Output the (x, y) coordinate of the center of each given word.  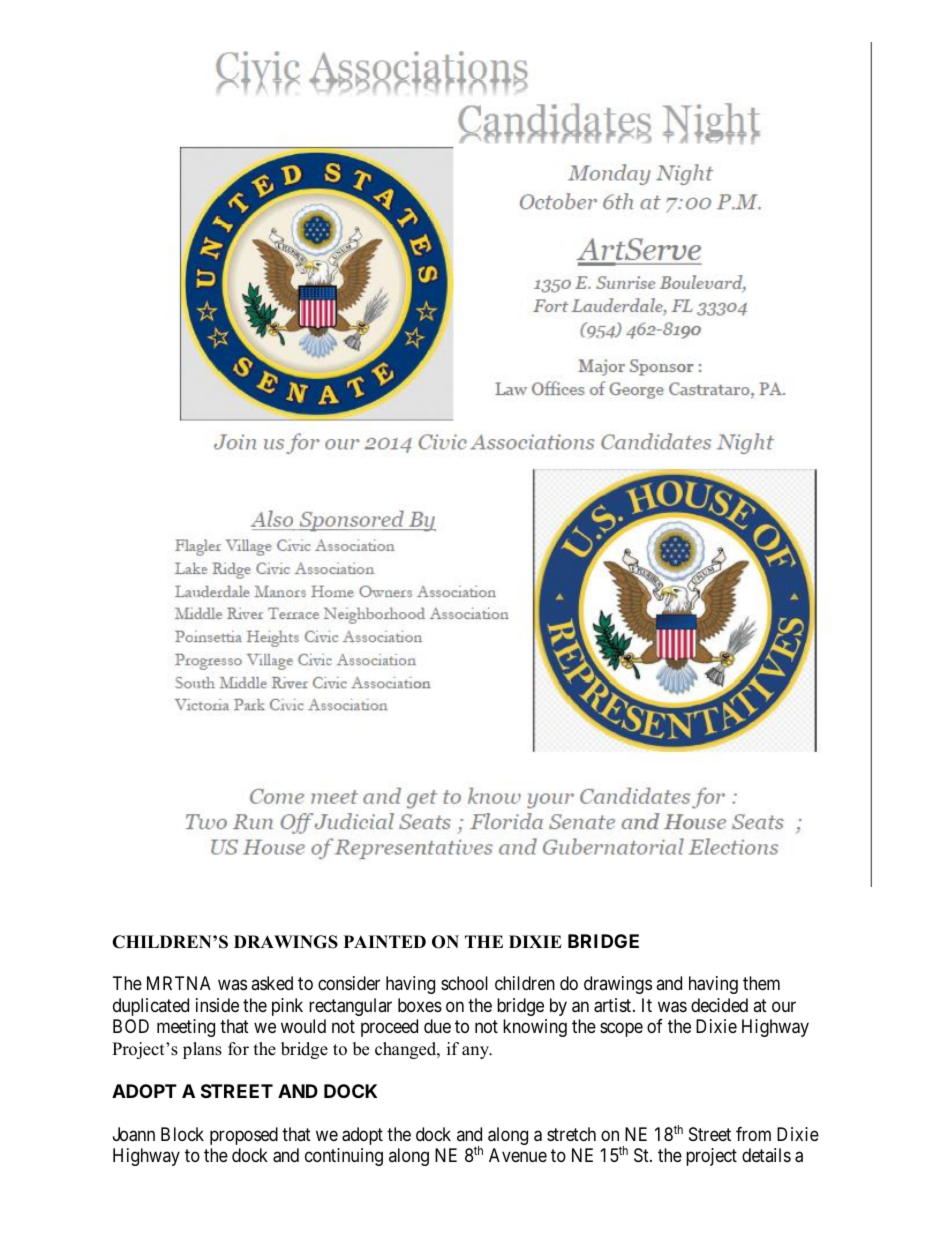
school (464, 983)
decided (719, 1005)
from (753, 1134)
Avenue (518, 1155)
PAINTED (385, 941)
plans (202, 1050)
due (437, 1026)
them (761, 983)
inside (217, 1005)
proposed (244, 1136)
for (238, 1049)
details (766, 1155)
